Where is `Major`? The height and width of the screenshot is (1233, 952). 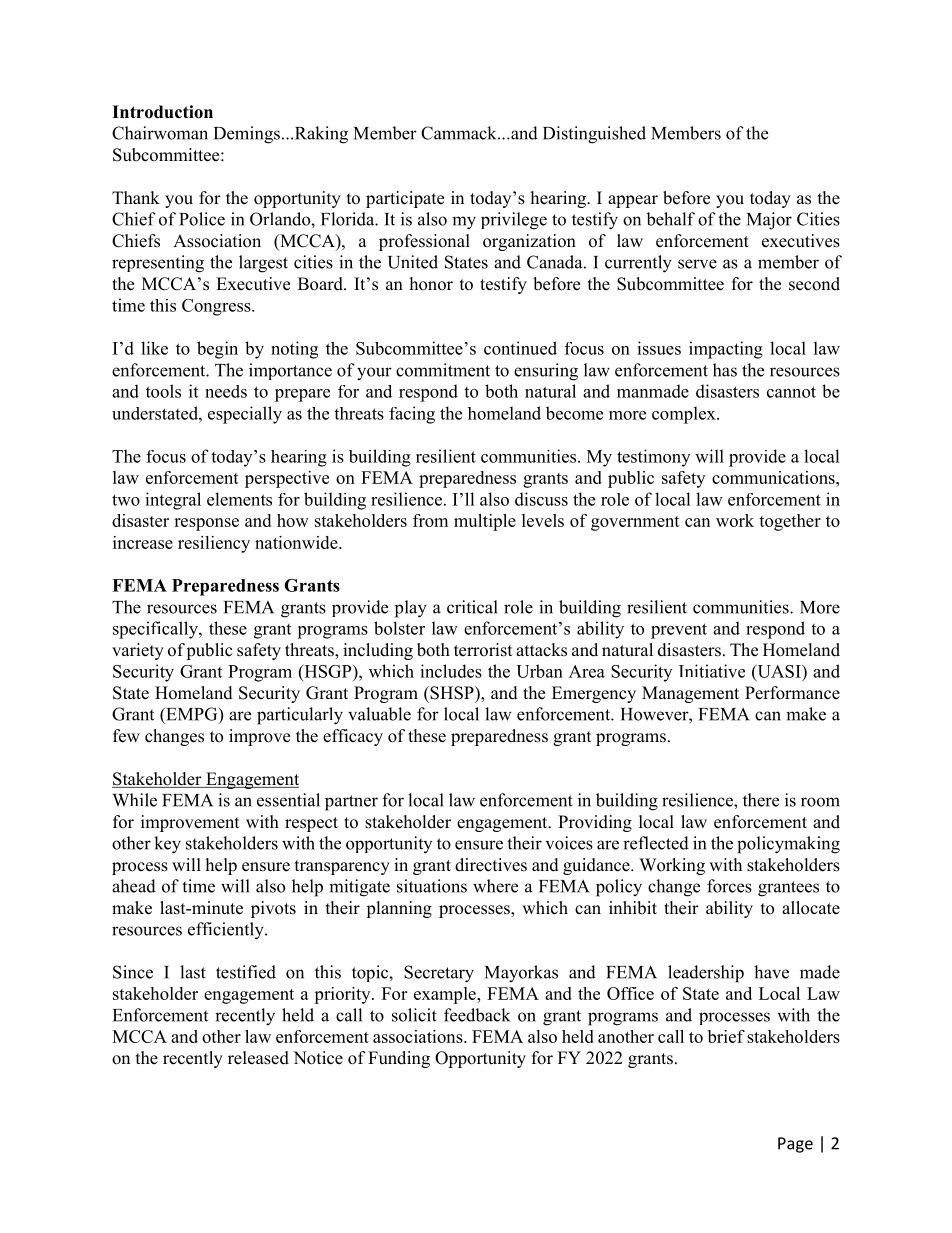 Major is located at coordinates (769, 221).
